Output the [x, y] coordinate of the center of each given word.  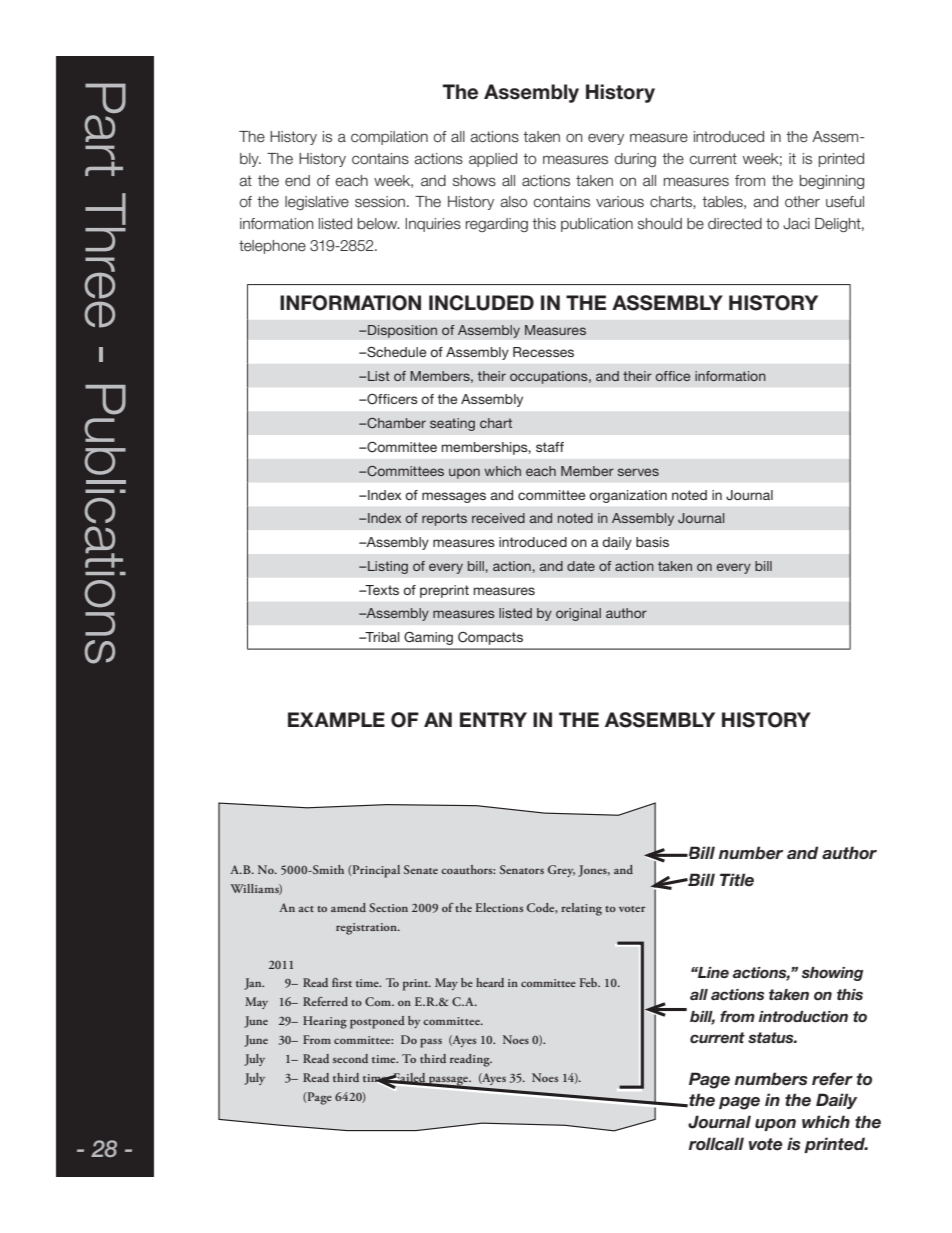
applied [493, 160]
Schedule [395, 352]
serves [638, 472]
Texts [381, 590]
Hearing [325, 1022]
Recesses [543, 352]
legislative [317, 203]
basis [652, 542]
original [578, 614]
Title [737, 880]
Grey [561, 871]
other [802, 202]
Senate [421, 869]
